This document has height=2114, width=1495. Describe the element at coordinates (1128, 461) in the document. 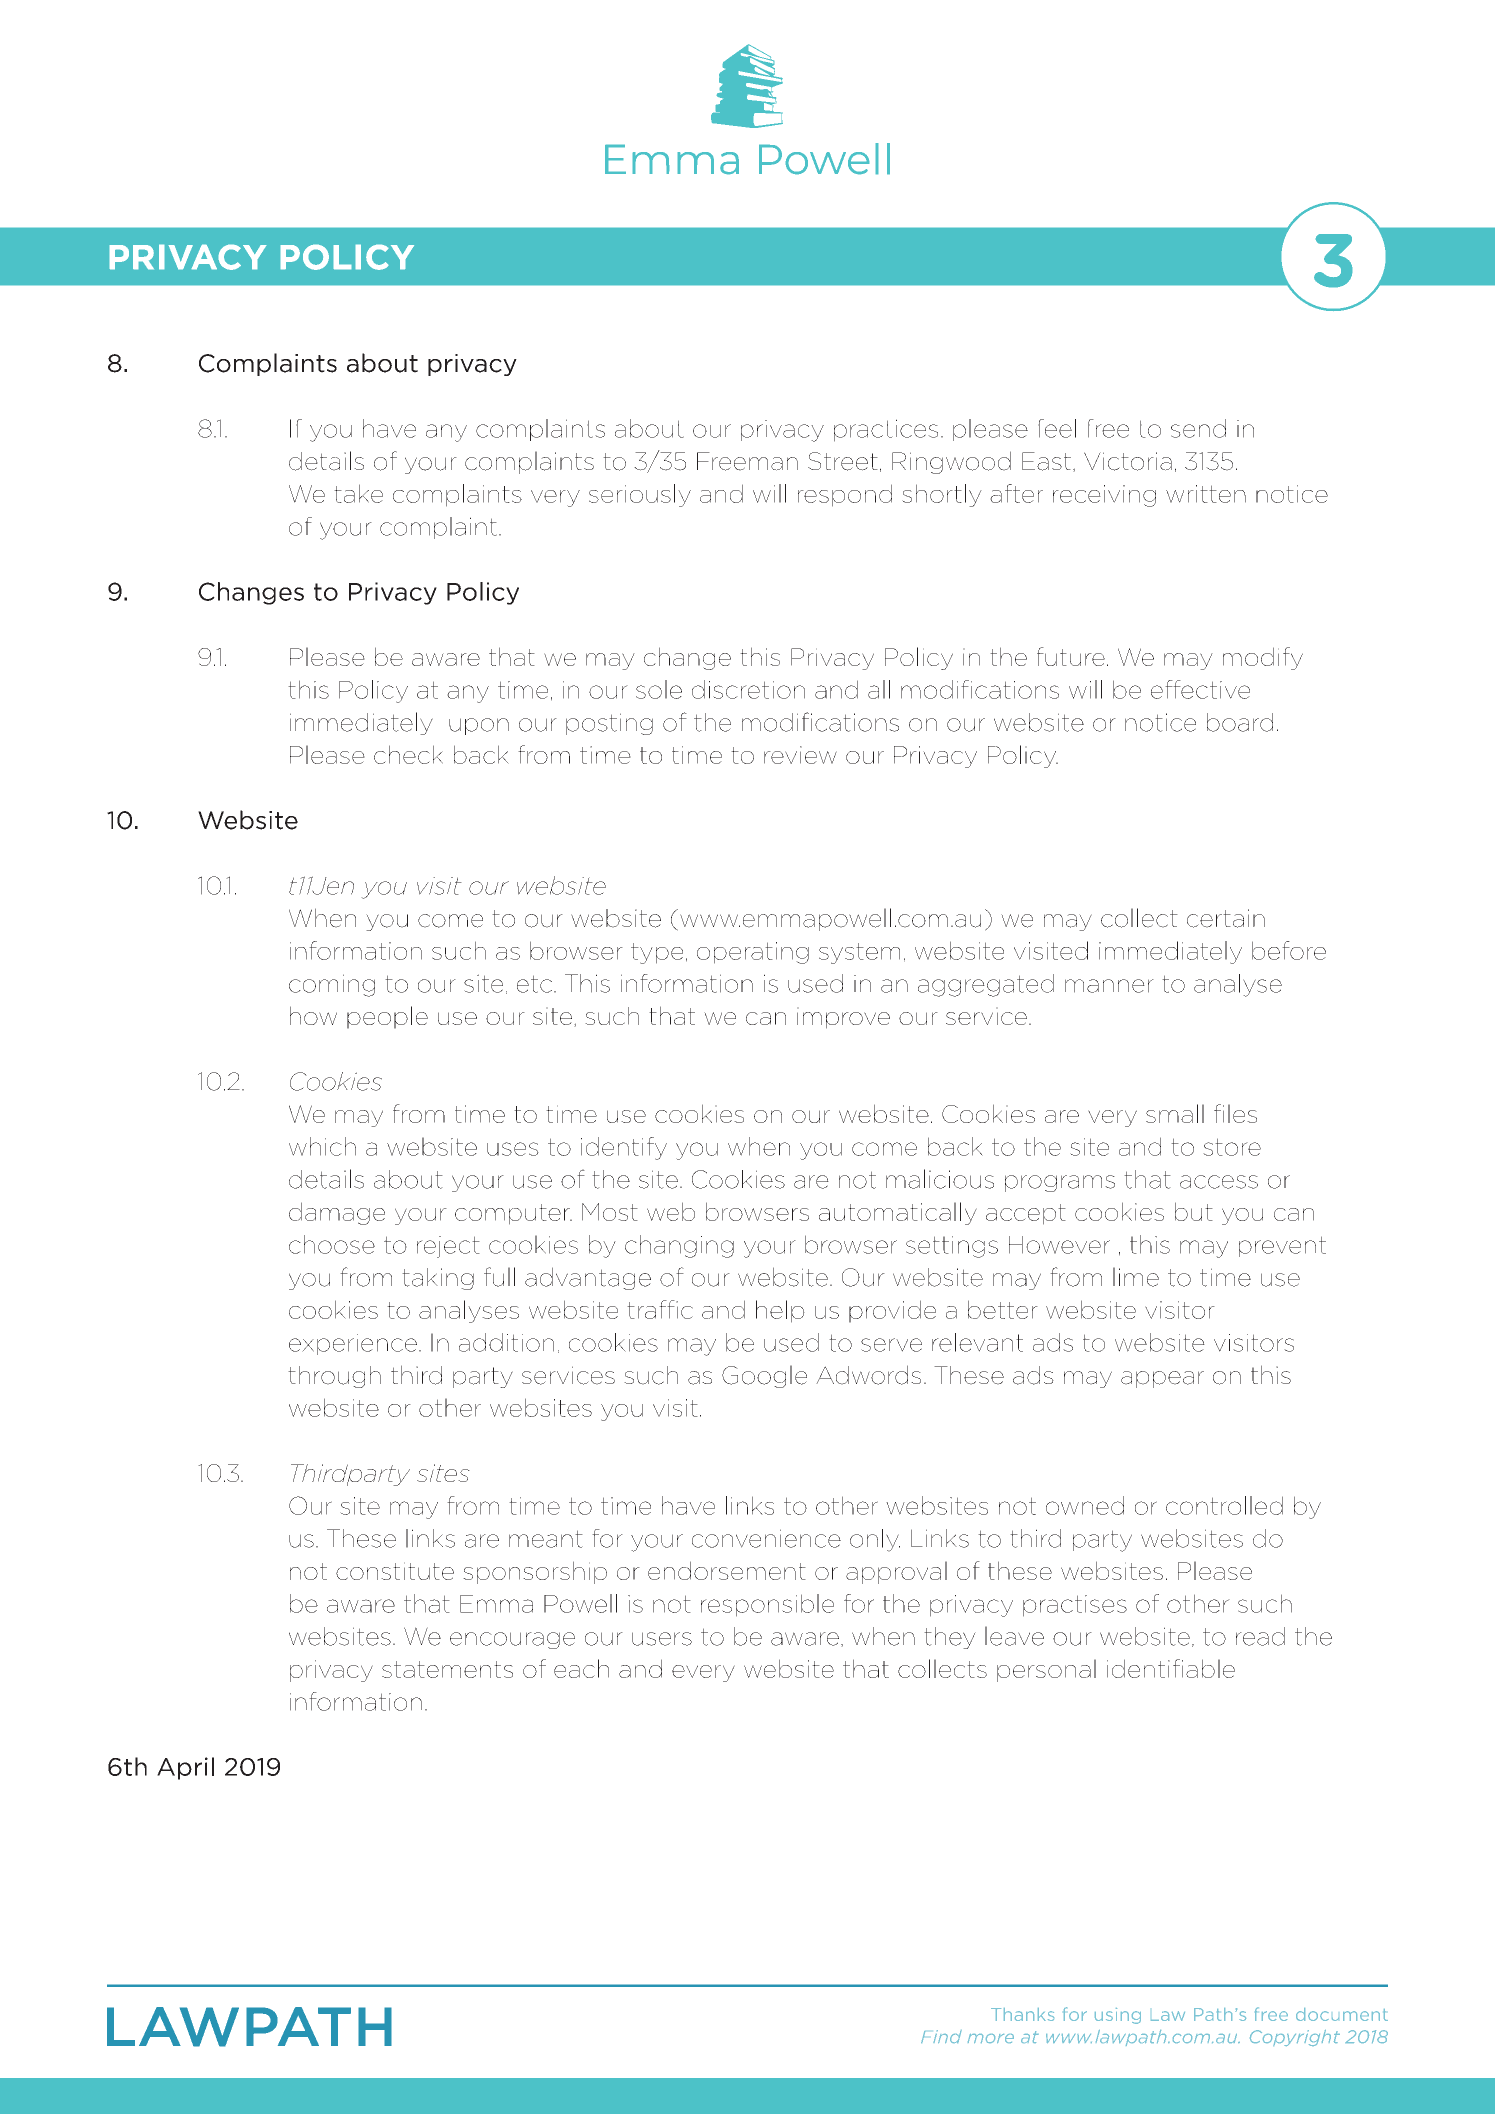

I see `Victoria` at that location.
